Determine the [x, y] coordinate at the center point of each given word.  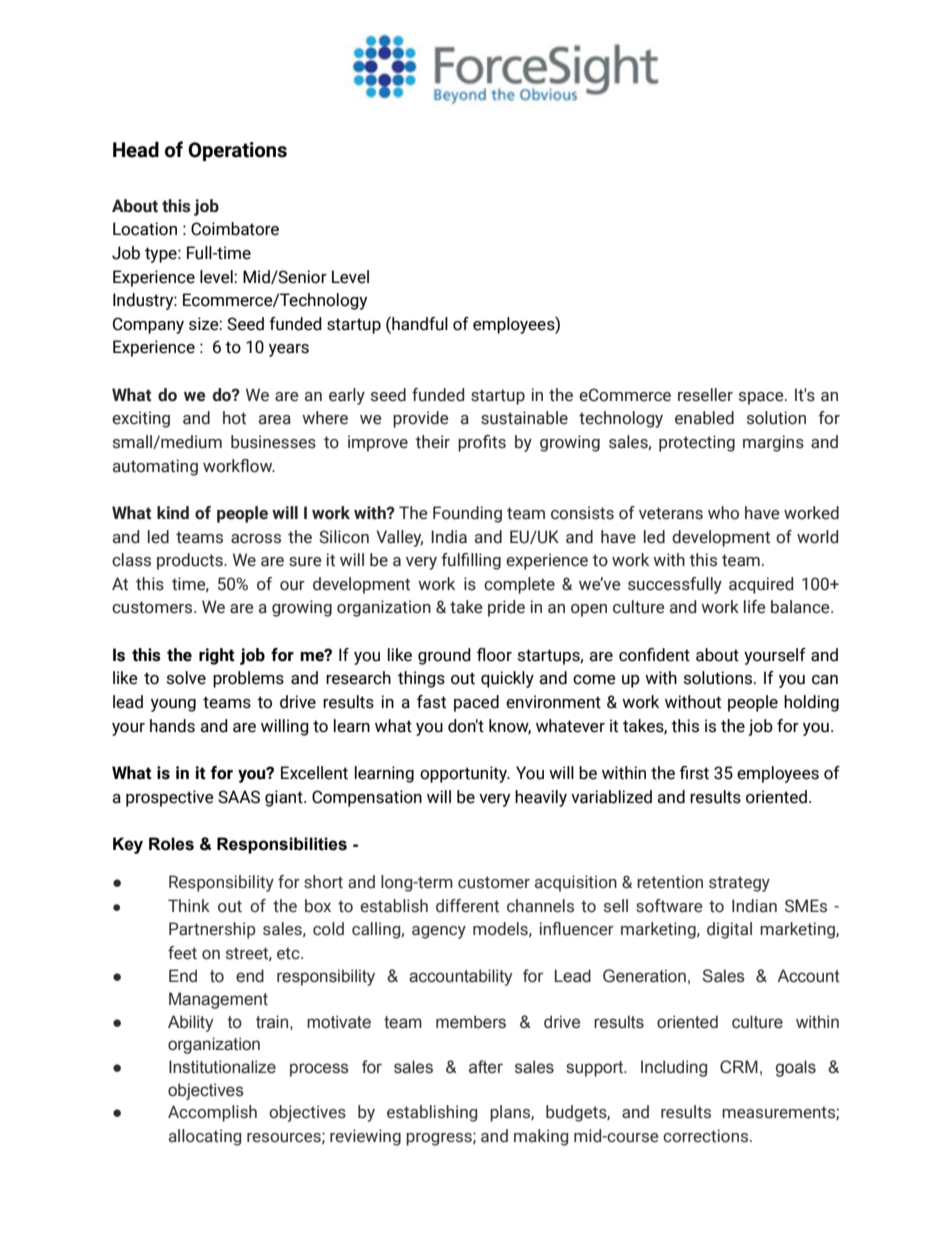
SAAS [239, 797]
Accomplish [212, 1113]
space [762, 398]
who [723, 513]
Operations [237, 151]
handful [419, 323]
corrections [707, 1136]
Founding [467, 514]
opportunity [465, 774]
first [694, 773]
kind [173, 513]
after [486, 1067]
